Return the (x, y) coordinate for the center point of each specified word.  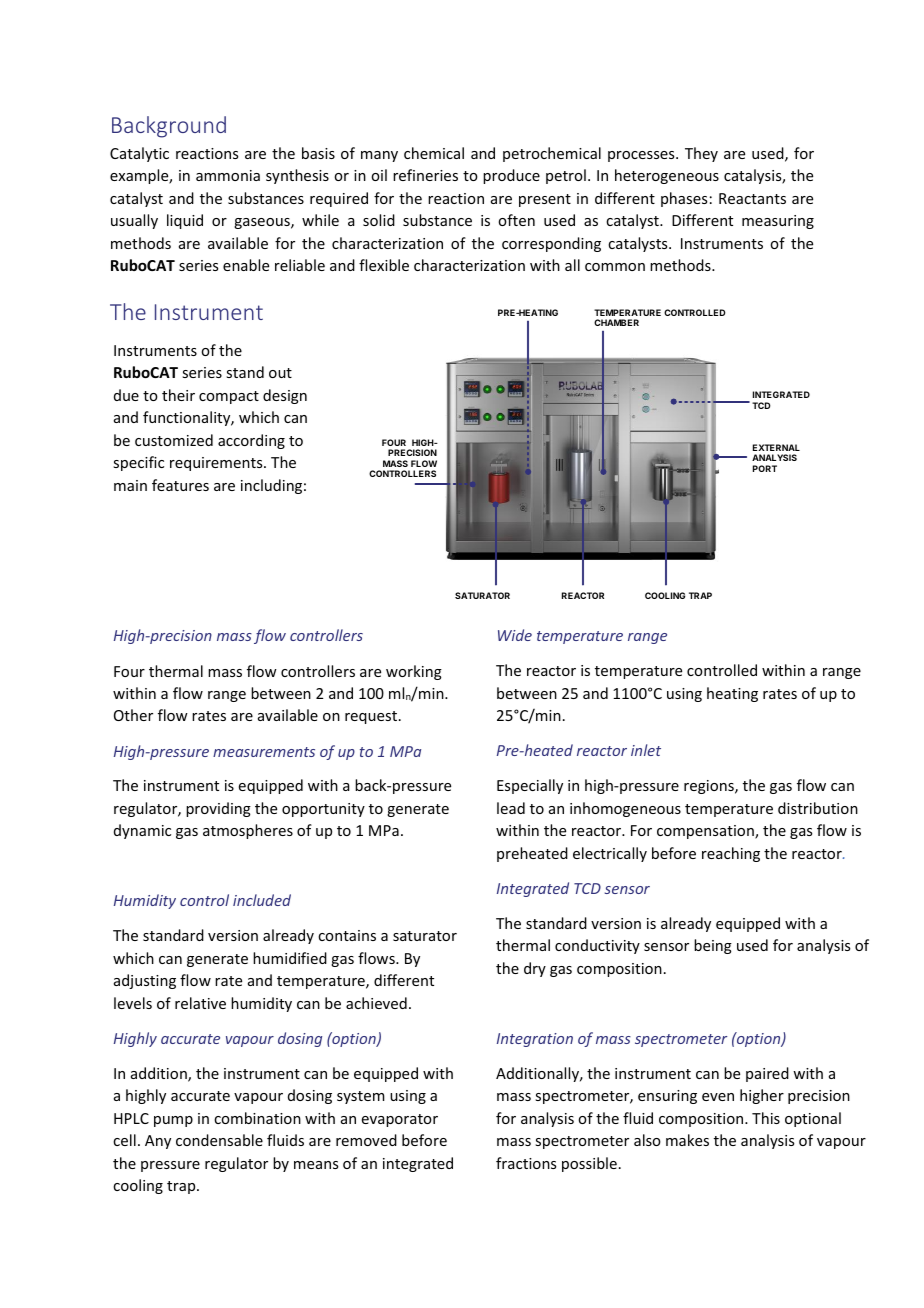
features (180, 485)
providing (218, 809)
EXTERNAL (776, 447)
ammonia (228, 175)
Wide (515, 635)
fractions (526, 1163)
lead (511, 808)
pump (173, 1121)
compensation (706, 832)
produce (511, 176)
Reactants (752, 198)
